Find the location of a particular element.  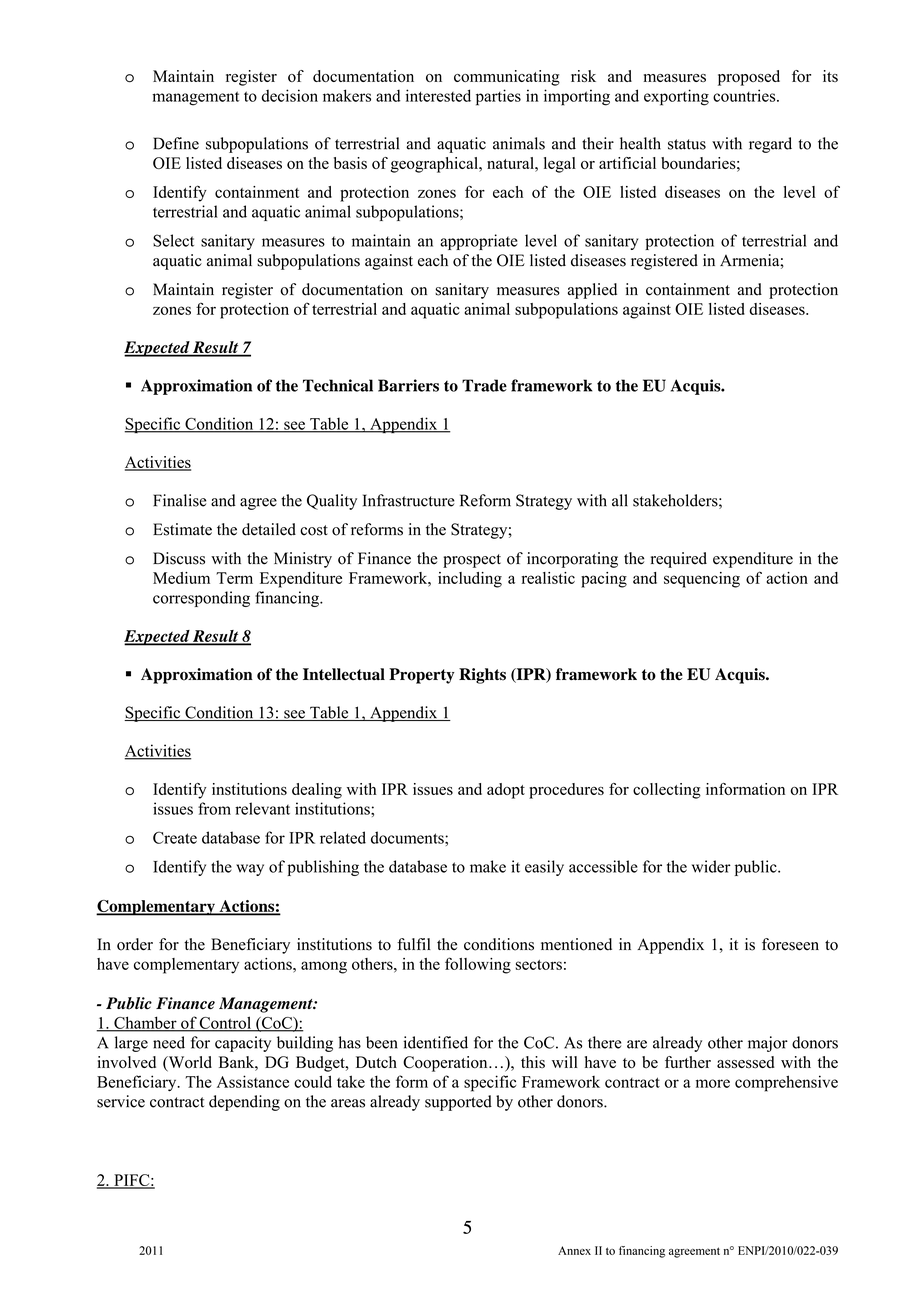

Define is located at coordinates (176, 143).
